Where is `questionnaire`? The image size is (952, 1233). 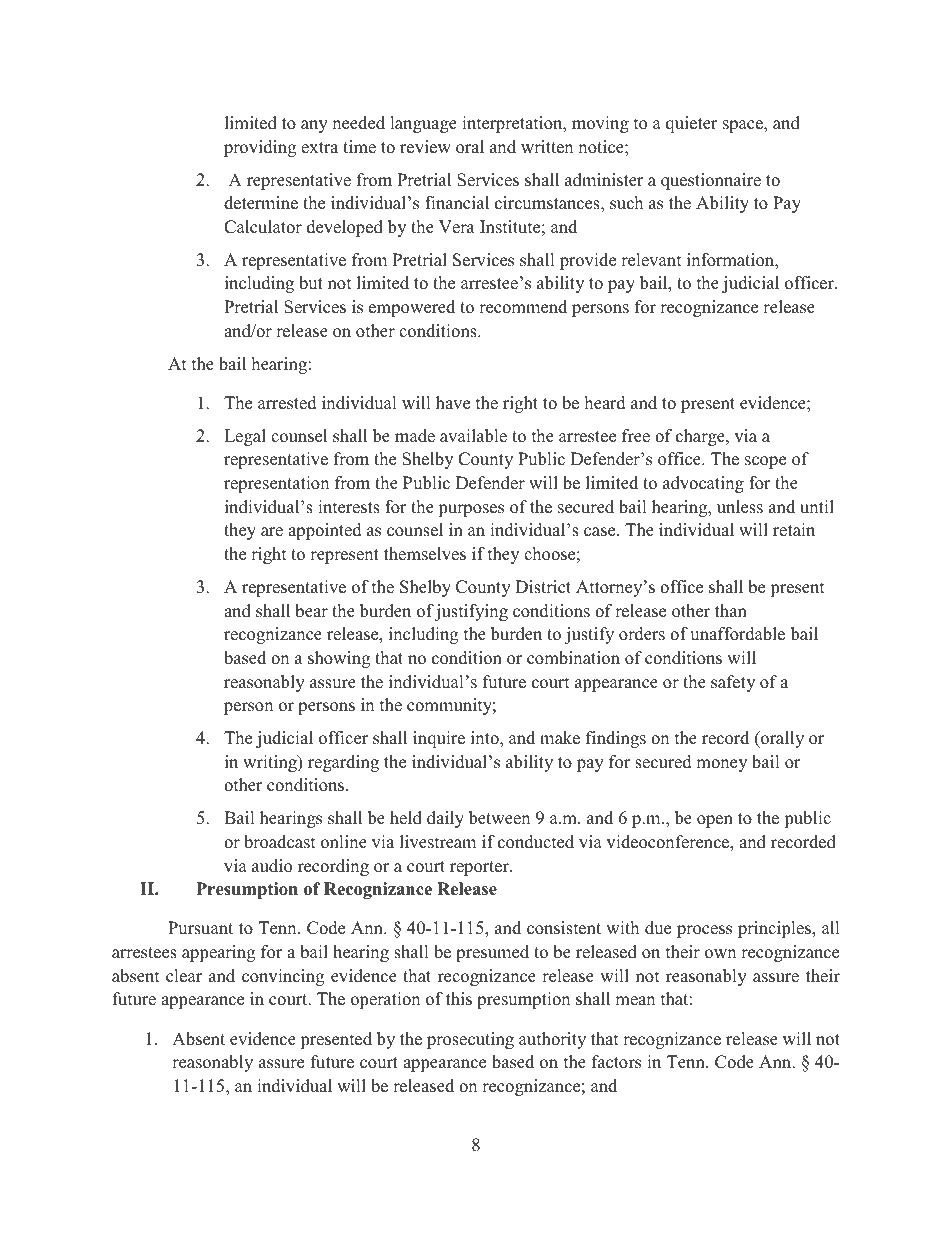 questionnaire is located at coordinates (711, 181).
